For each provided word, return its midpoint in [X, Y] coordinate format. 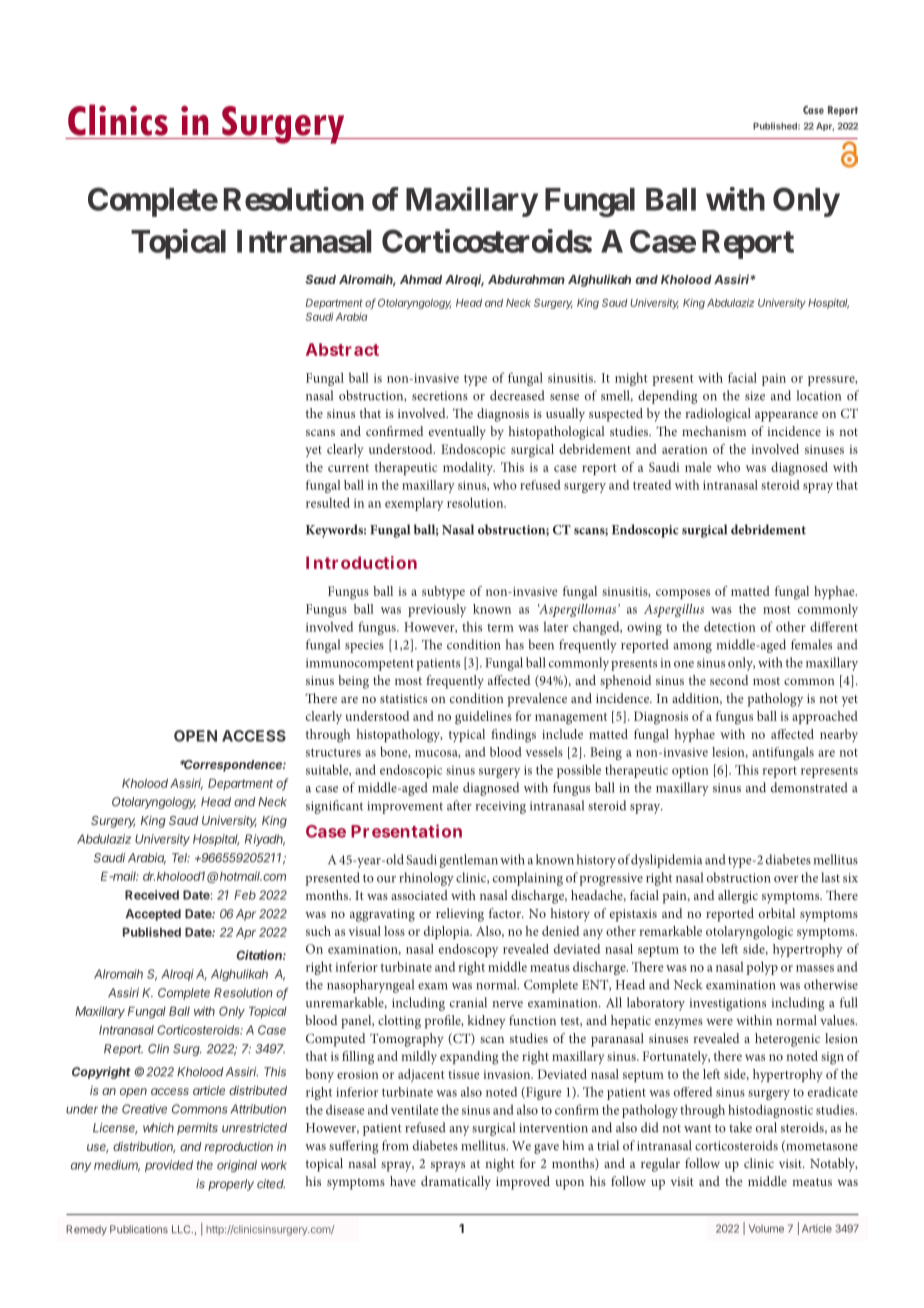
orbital [777, 913]
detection [730, 626]
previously [437, 610]
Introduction [361, 562]
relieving [460, 915]
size [755, 396]
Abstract [342, 349]
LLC [182, 1229]
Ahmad [421, 279]
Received [152, 895]
